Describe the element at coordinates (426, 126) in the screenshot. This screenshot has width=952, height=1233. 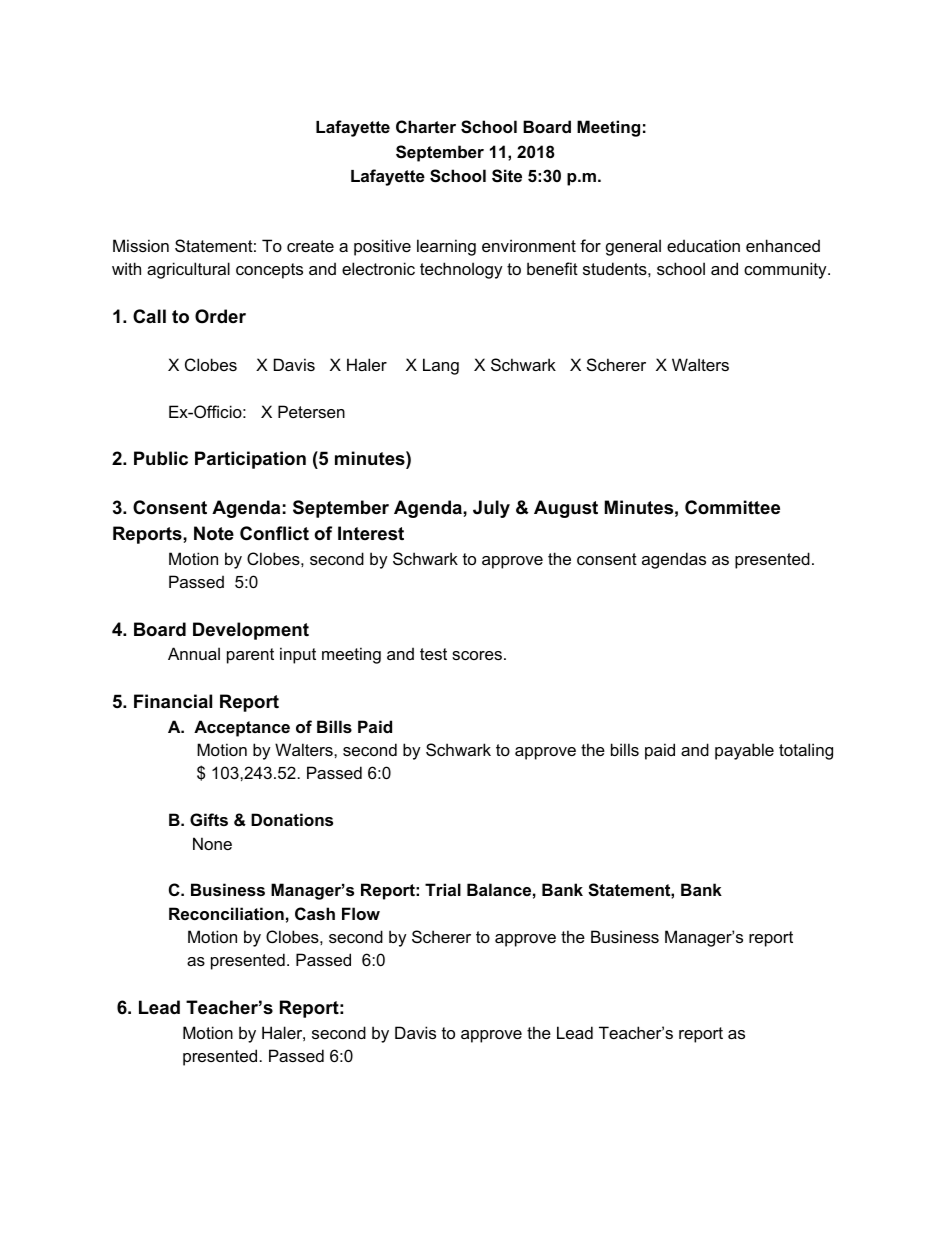
I see `Charter` at that location.
